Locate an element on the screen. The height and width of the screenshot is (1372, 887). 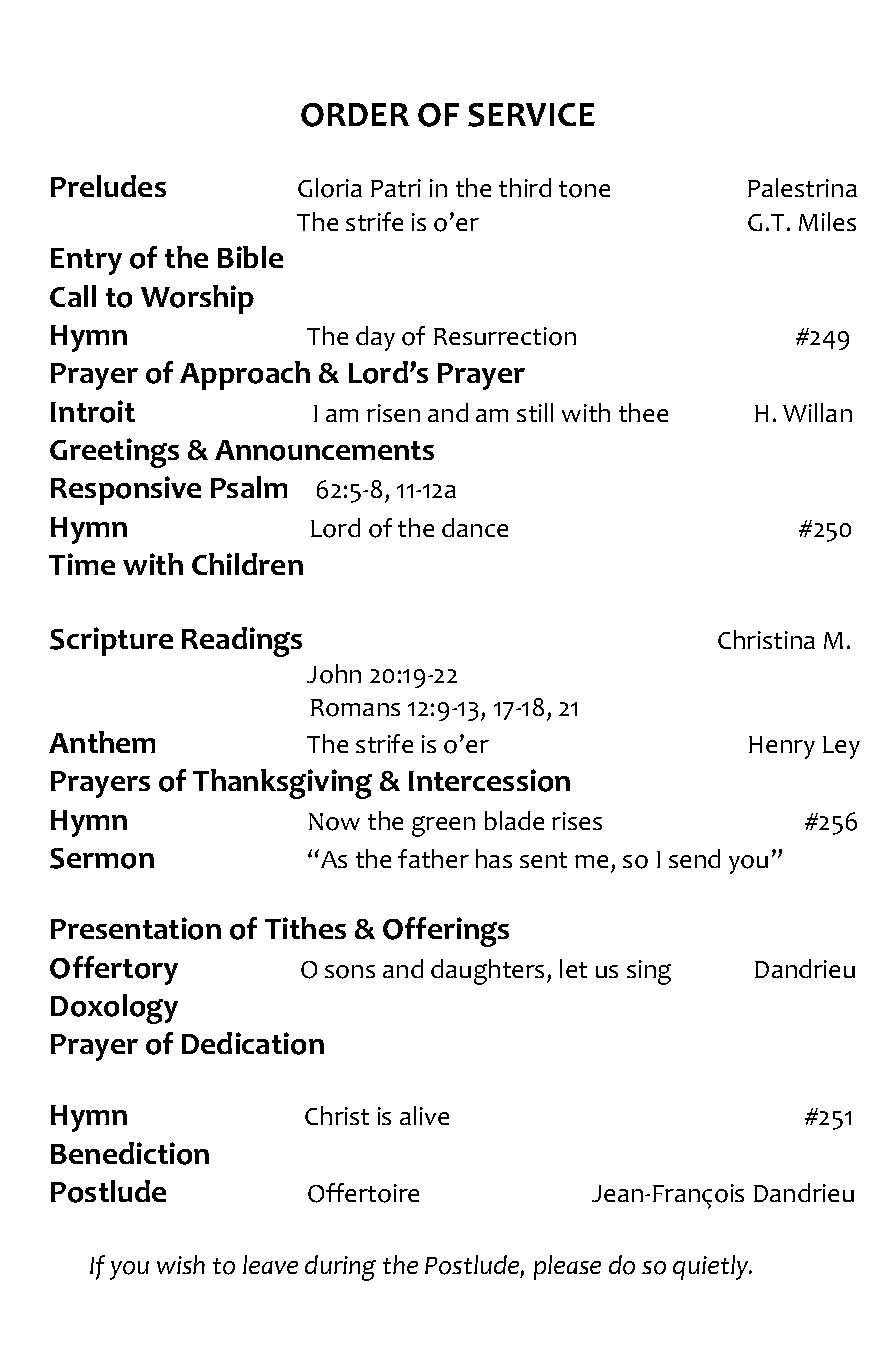
sing is located at coordinates (649, 972).
